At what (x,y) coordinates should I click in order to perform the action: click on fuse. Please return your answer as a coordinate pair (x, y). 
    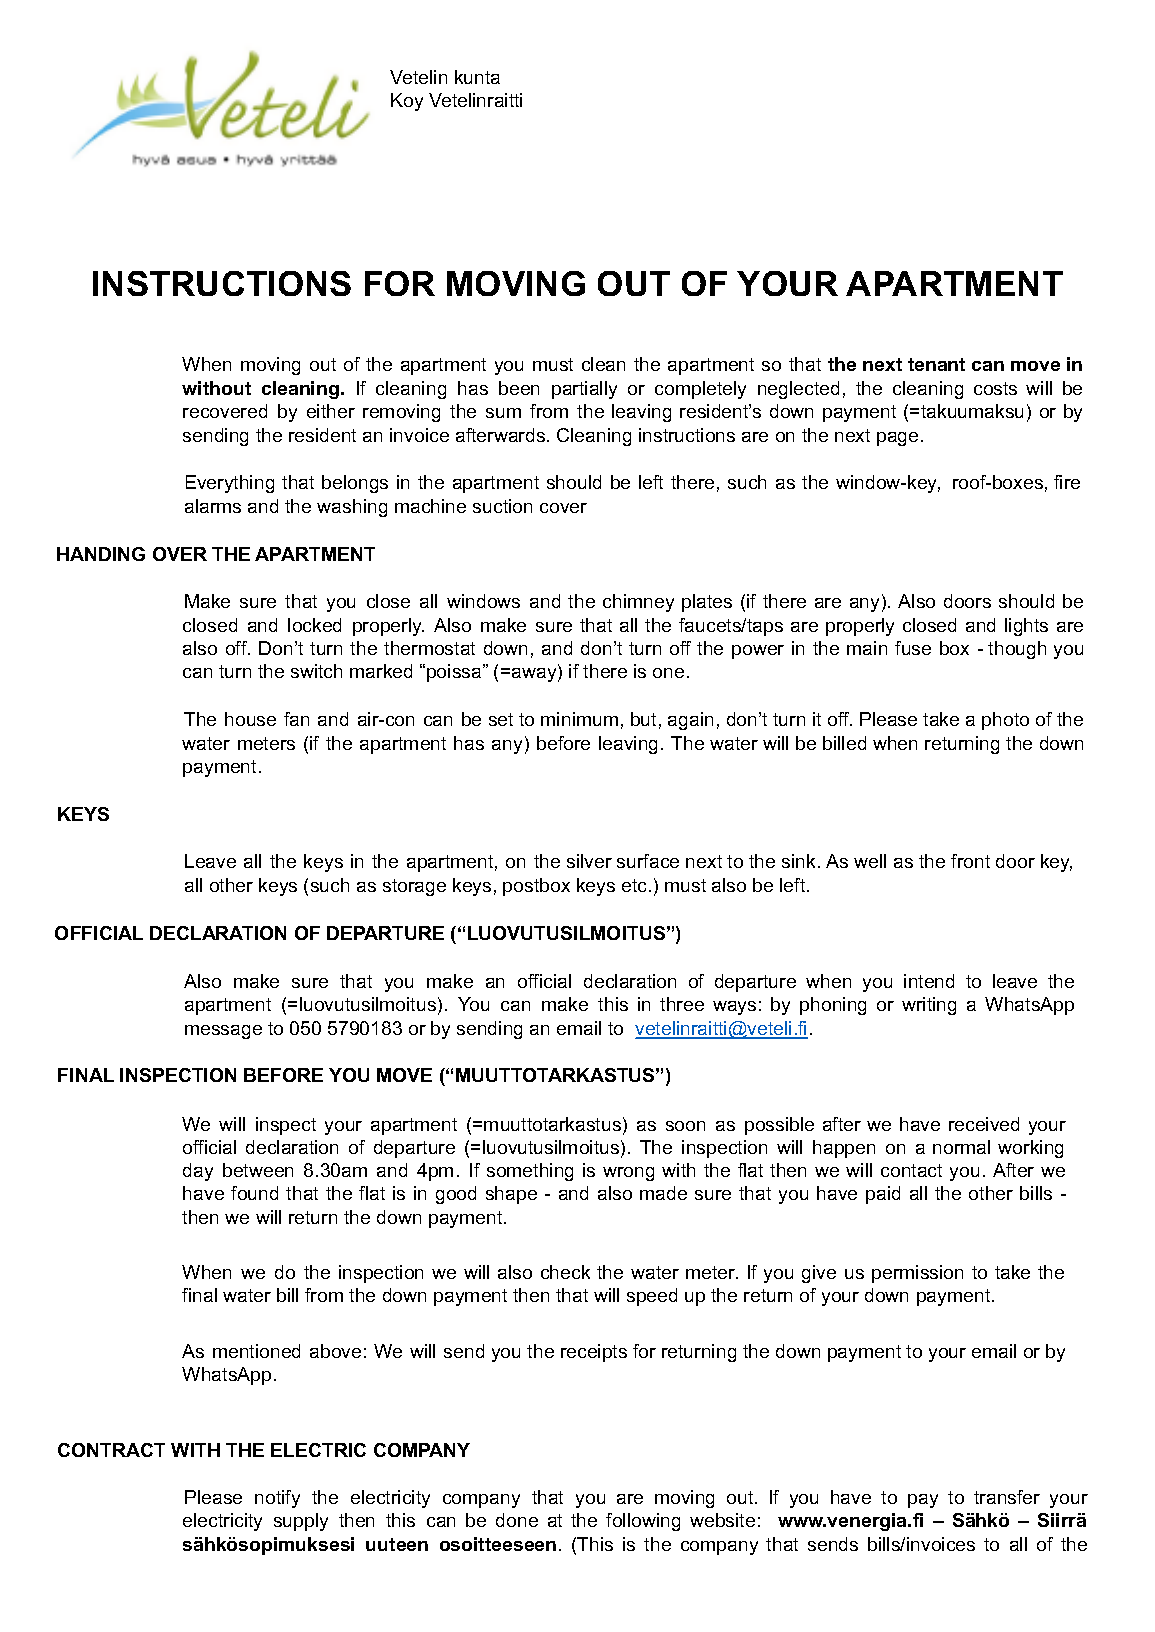
    Looking at the image, I should click on (913, 648).
